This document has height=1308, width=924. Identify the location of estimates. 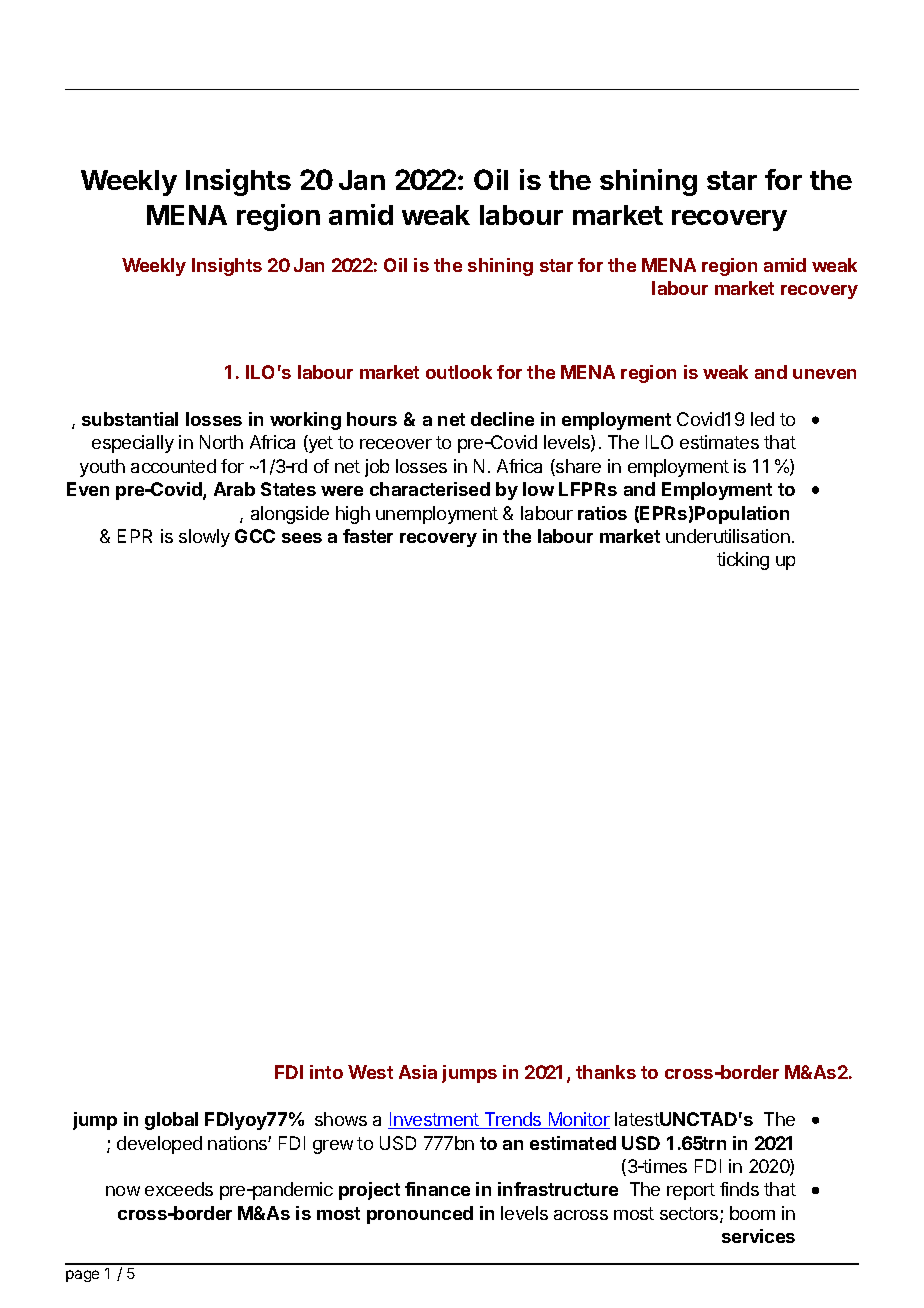
(719, 442).
